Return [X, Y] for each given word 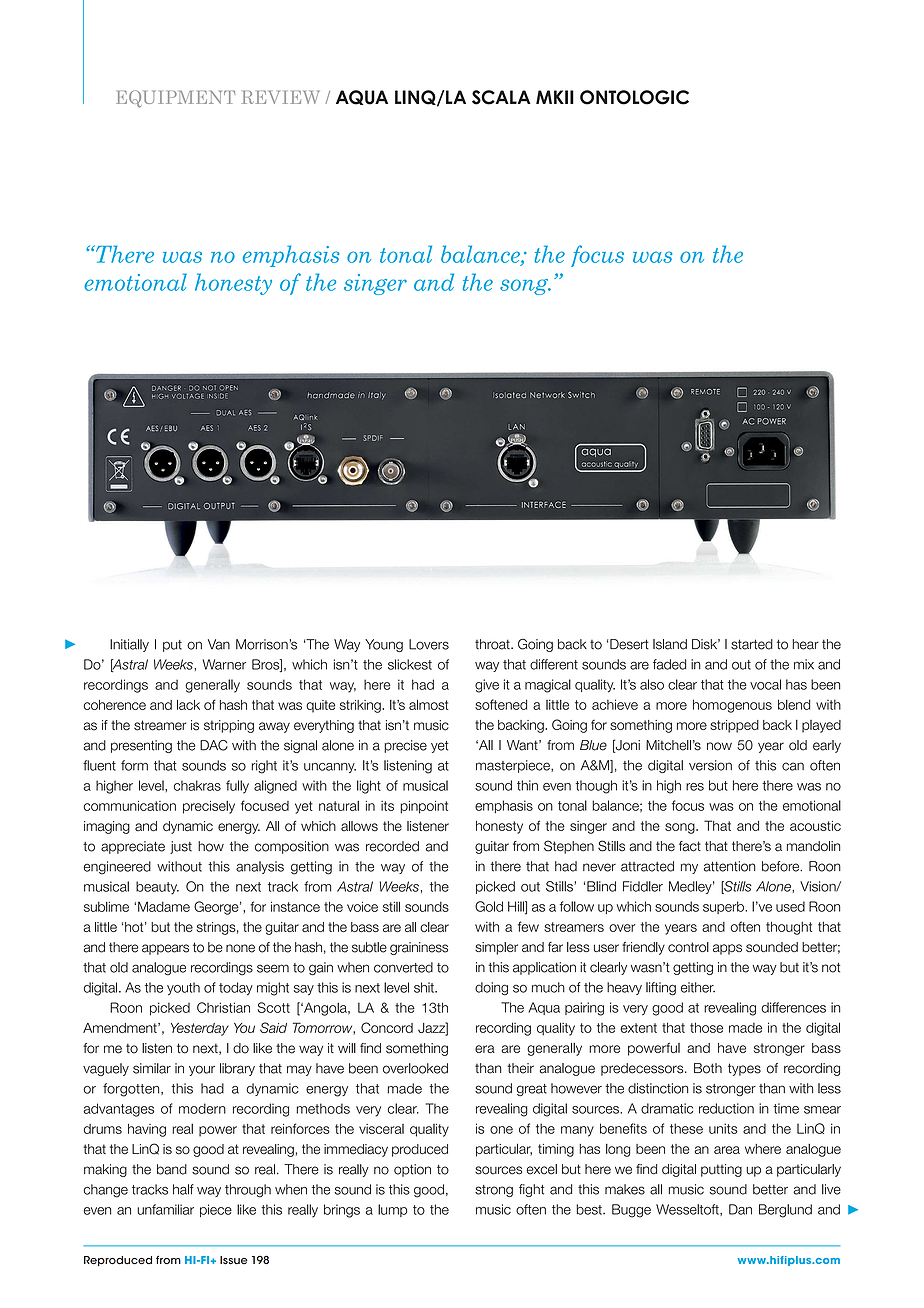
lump [392, 1210]
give [487, 686]
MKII [555, 97]
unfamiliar [165, 1209]
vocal [765, 684]
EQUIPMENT [175, 99]
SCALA [501, 97]
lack [188, 704]
